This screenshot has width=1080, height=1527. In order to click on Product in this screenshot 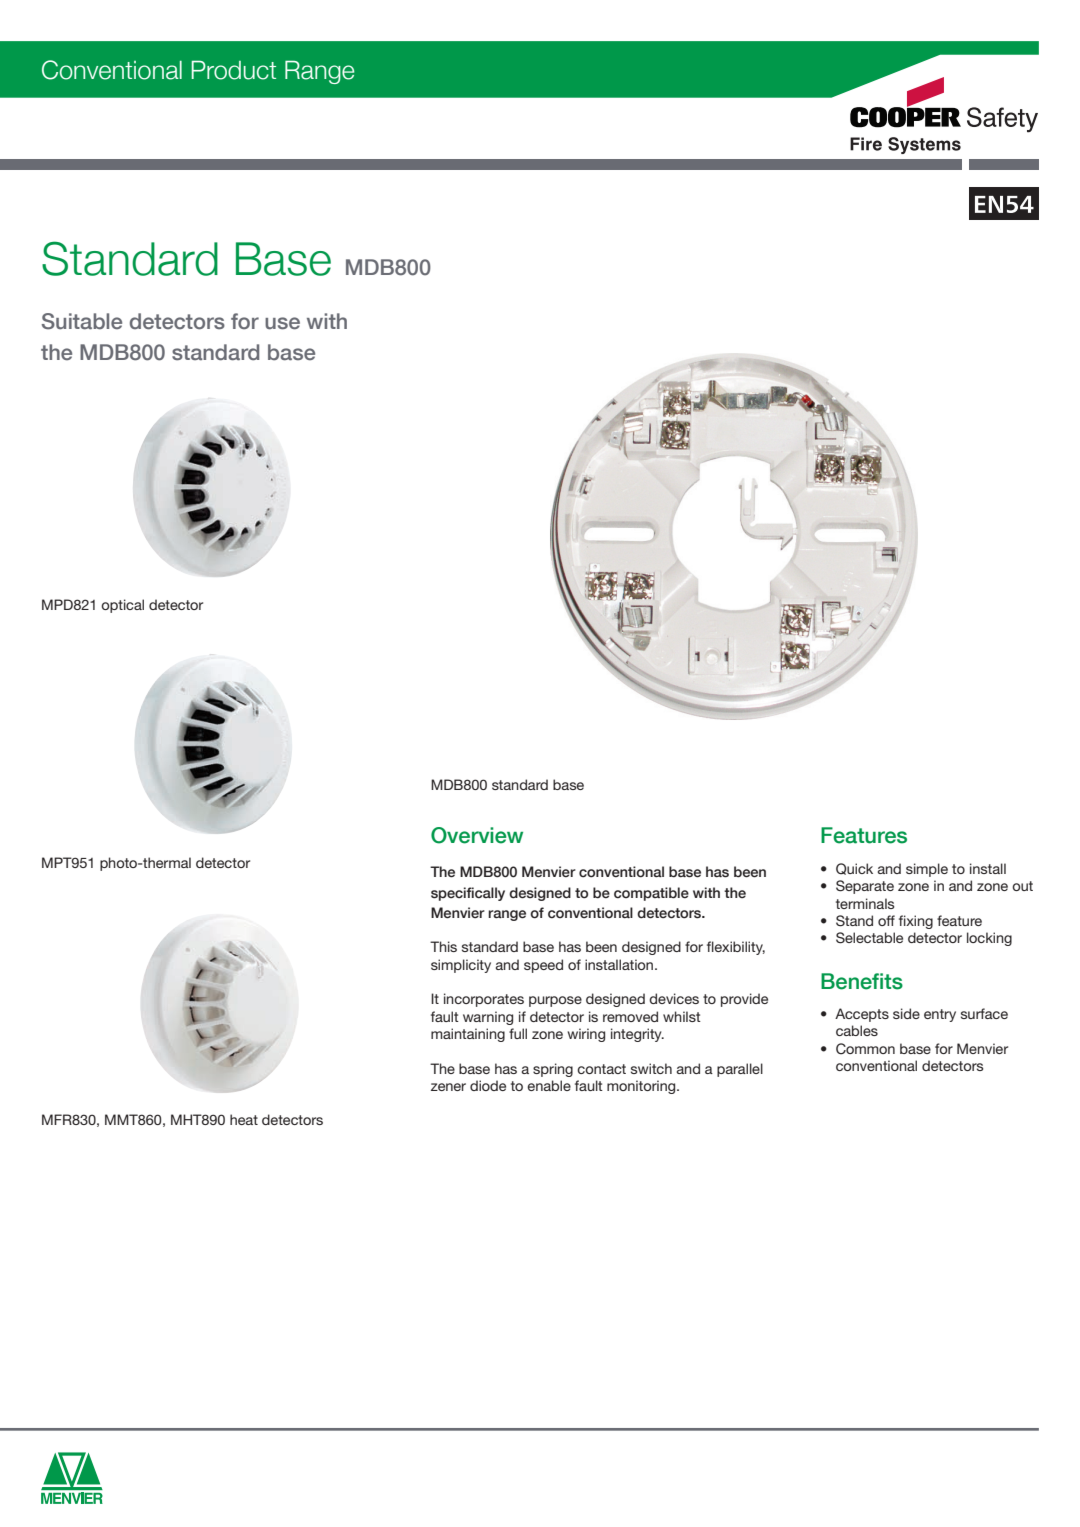, I will do `click(234, 70)`.
